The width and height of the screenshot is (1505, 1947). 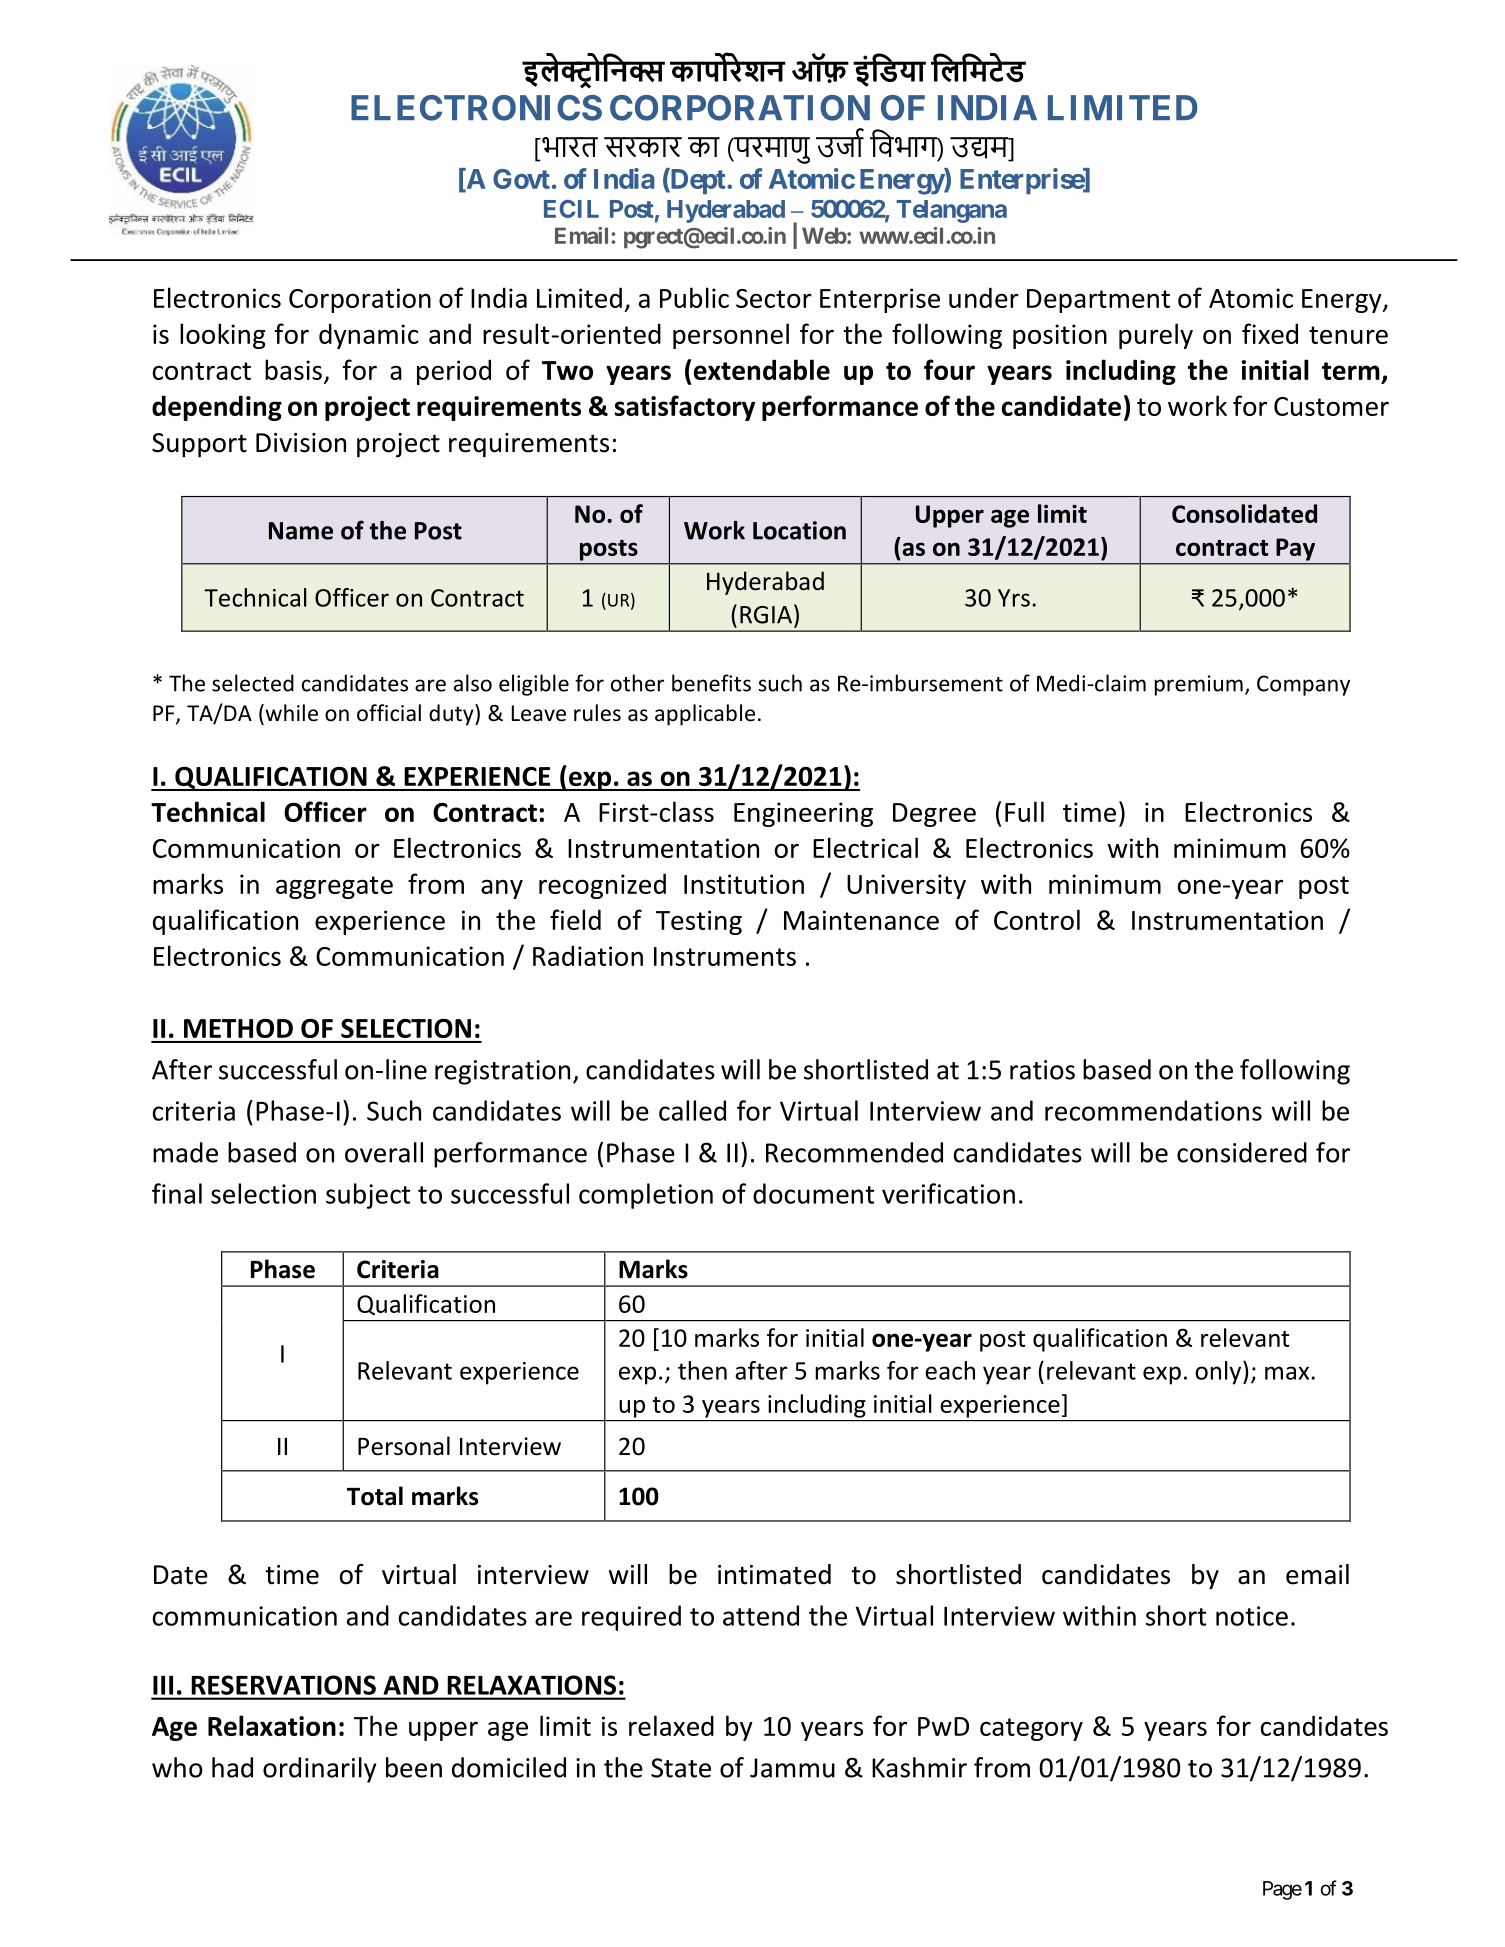 I want to click on dynamic, so click(x=369, y=336).
